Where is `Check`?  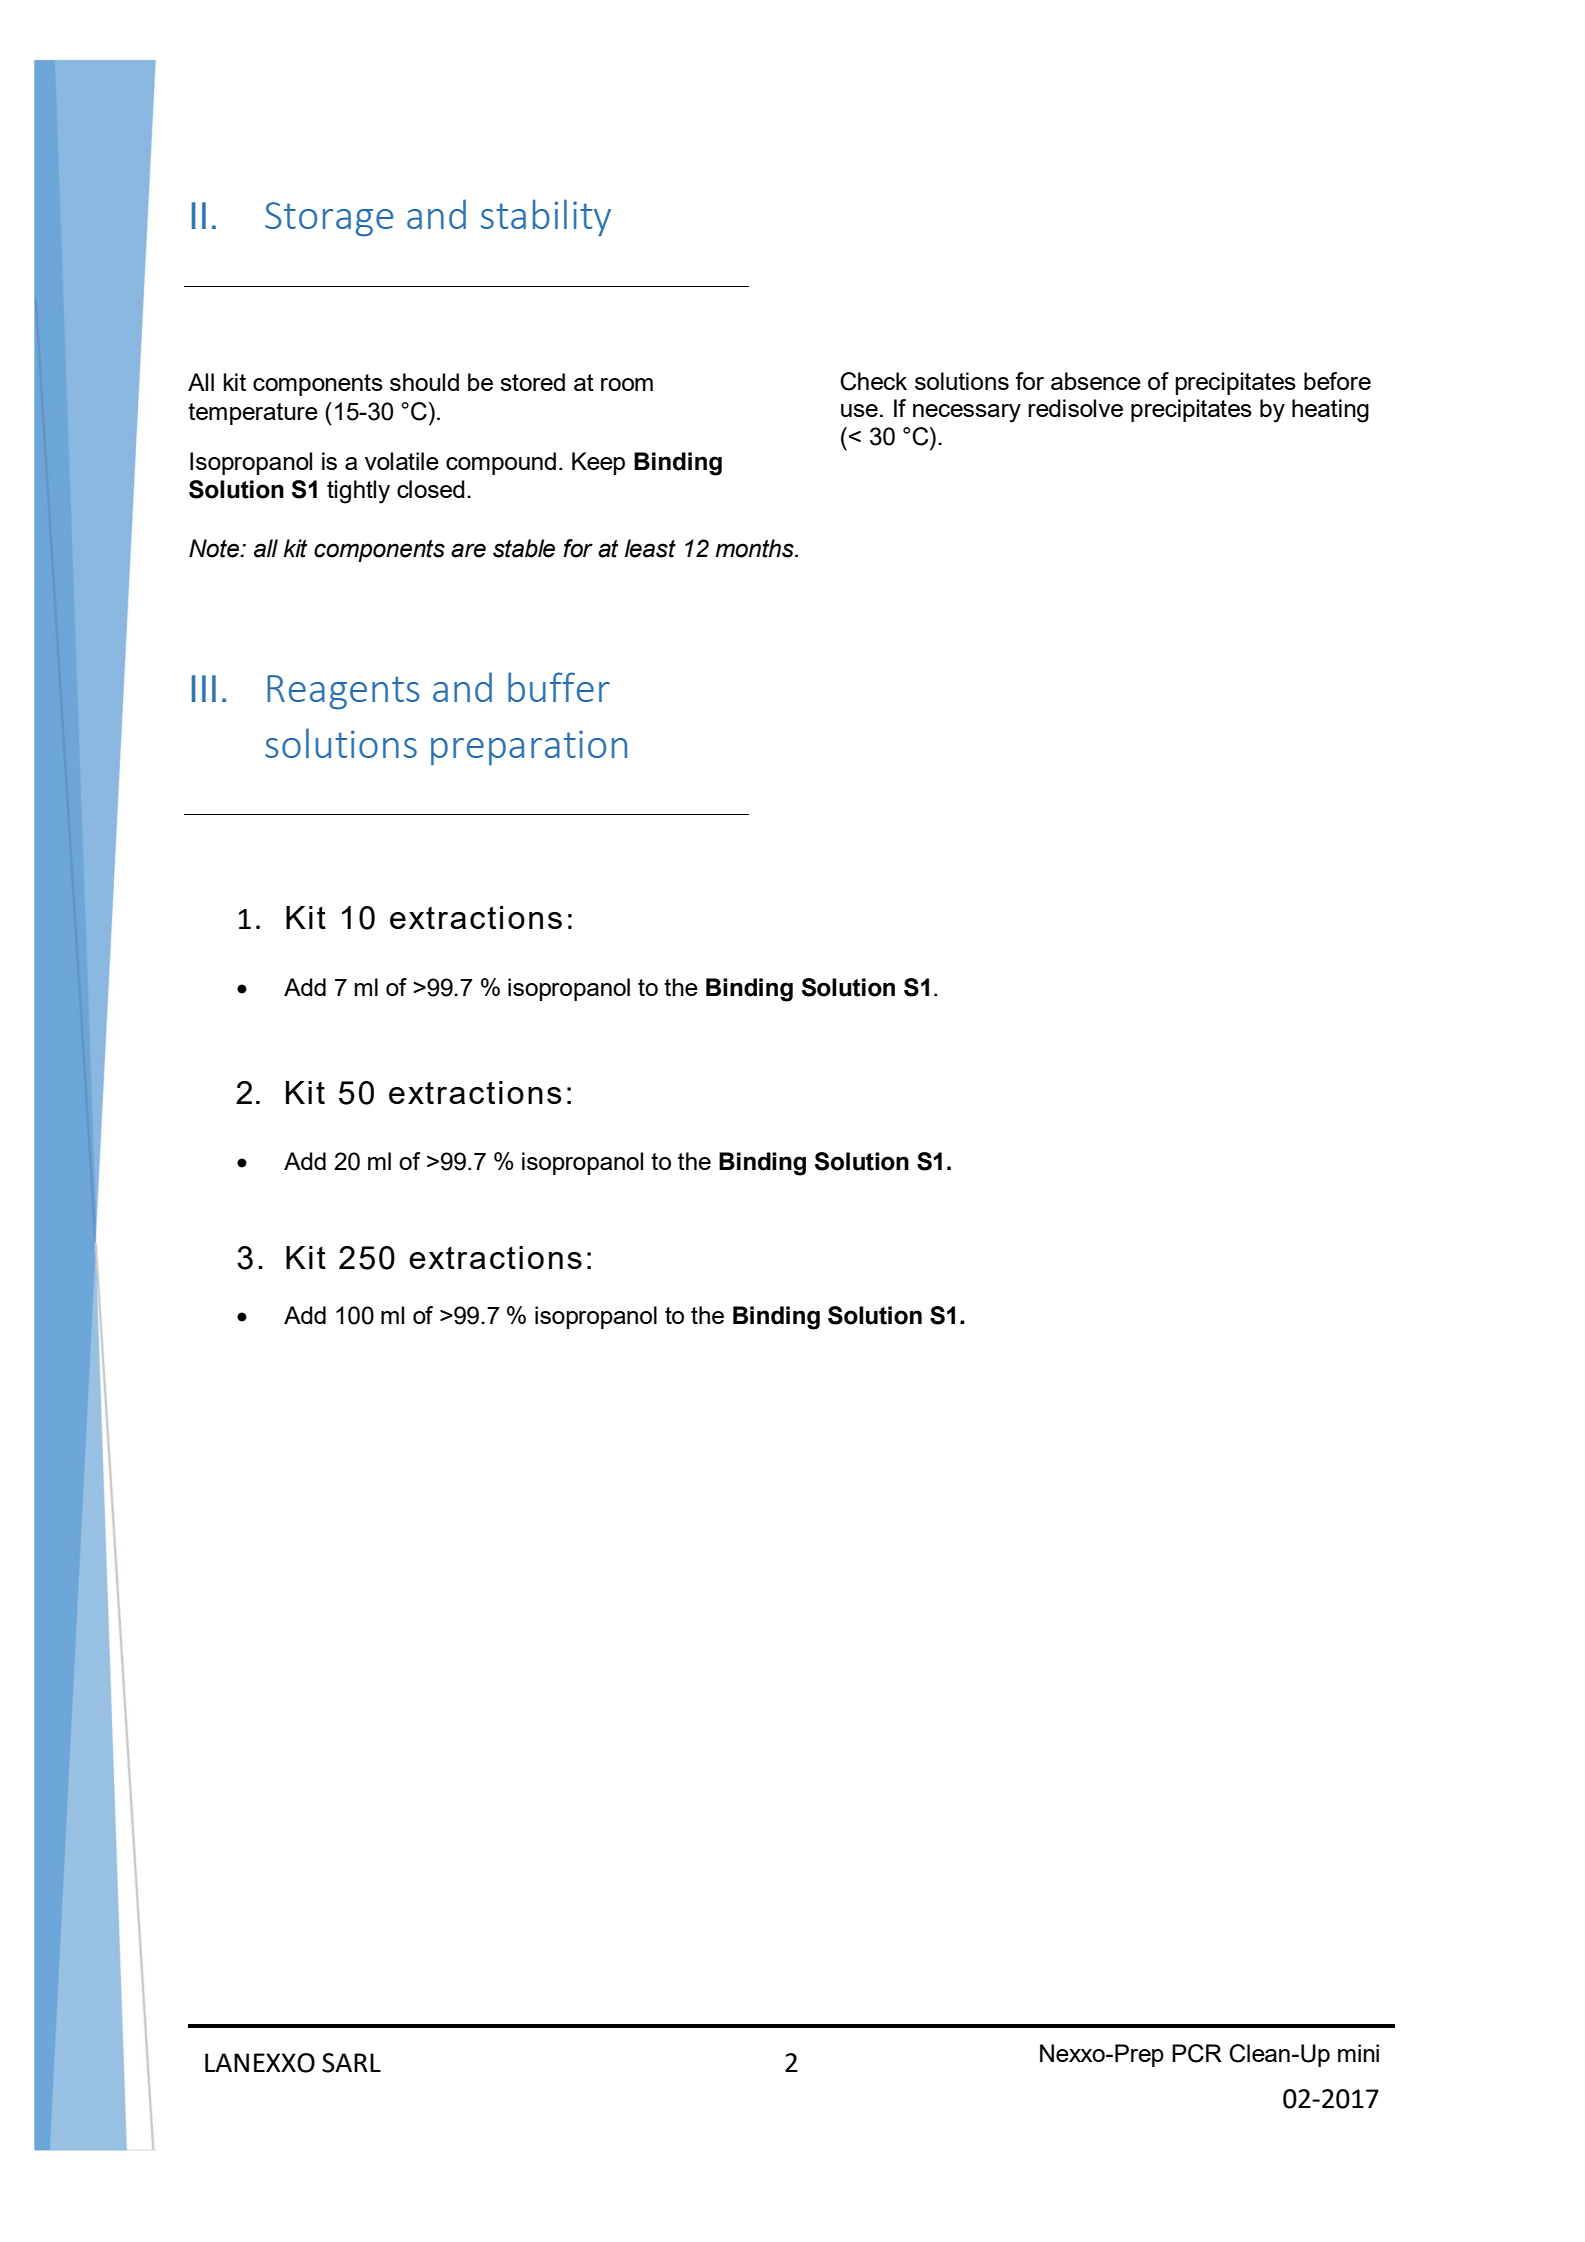
Check is located at coordinates (873, 381).
